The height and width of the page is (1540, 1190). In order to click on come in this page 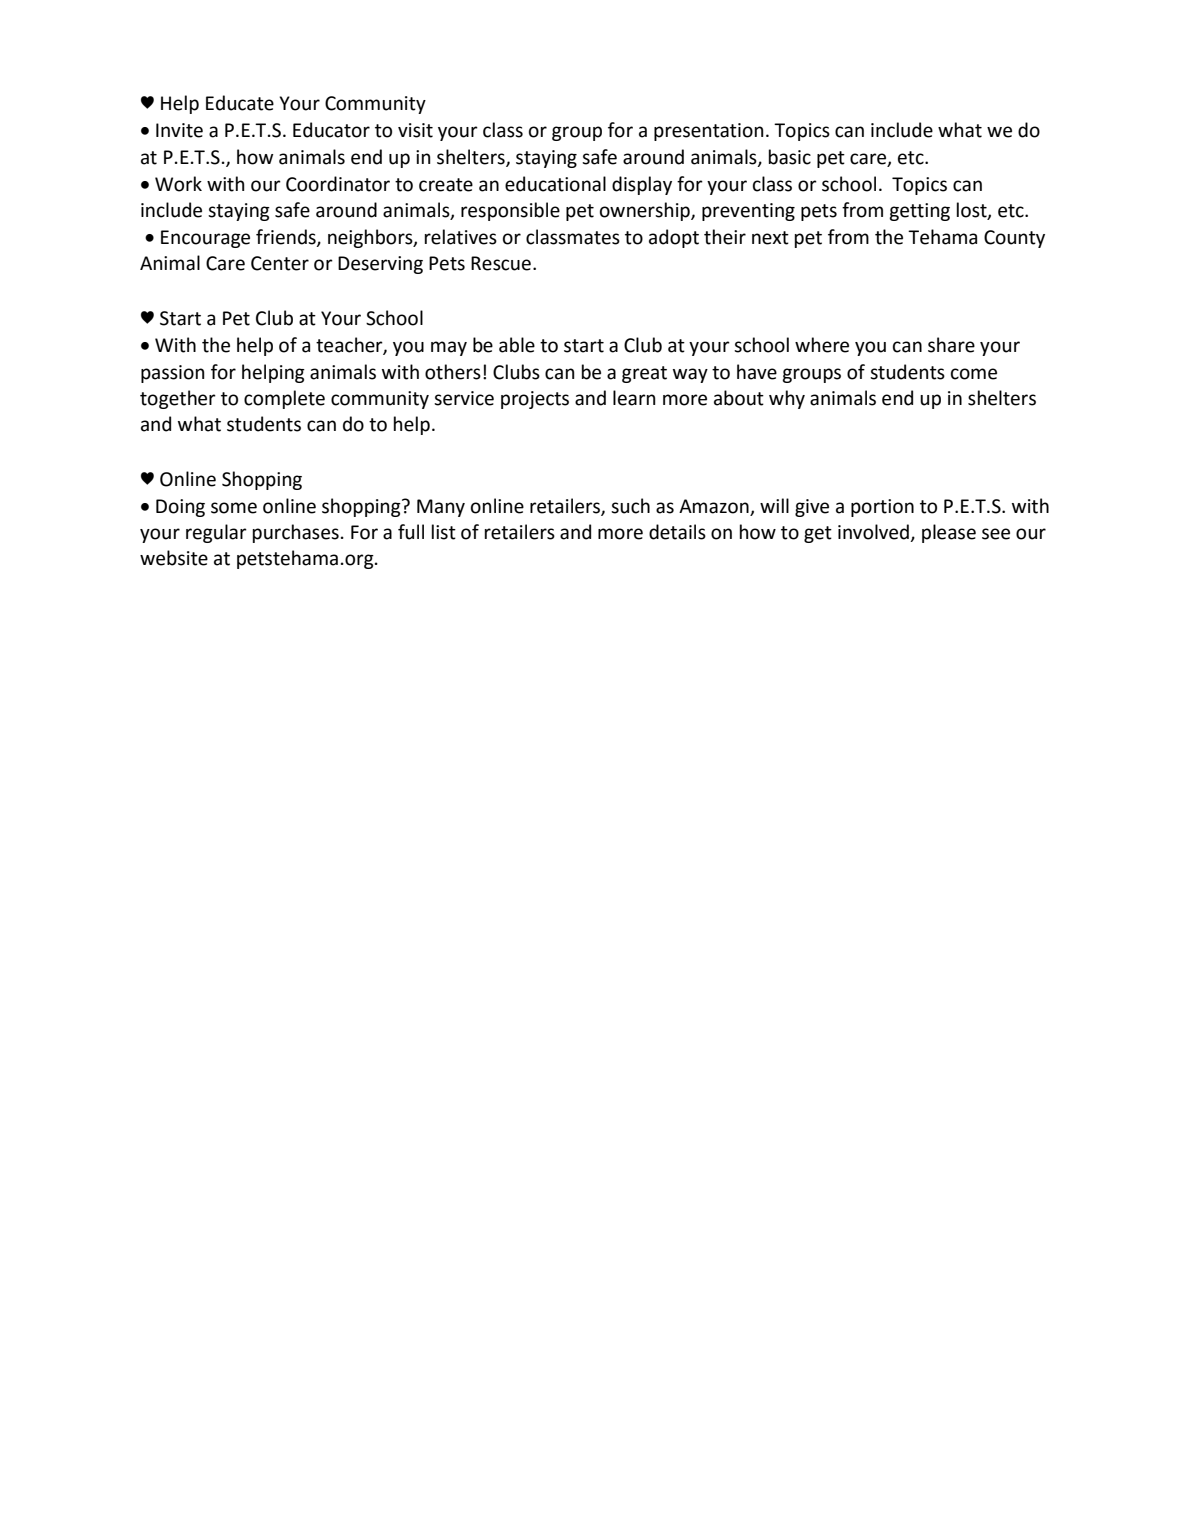, I will do `click(974, 374)`.
